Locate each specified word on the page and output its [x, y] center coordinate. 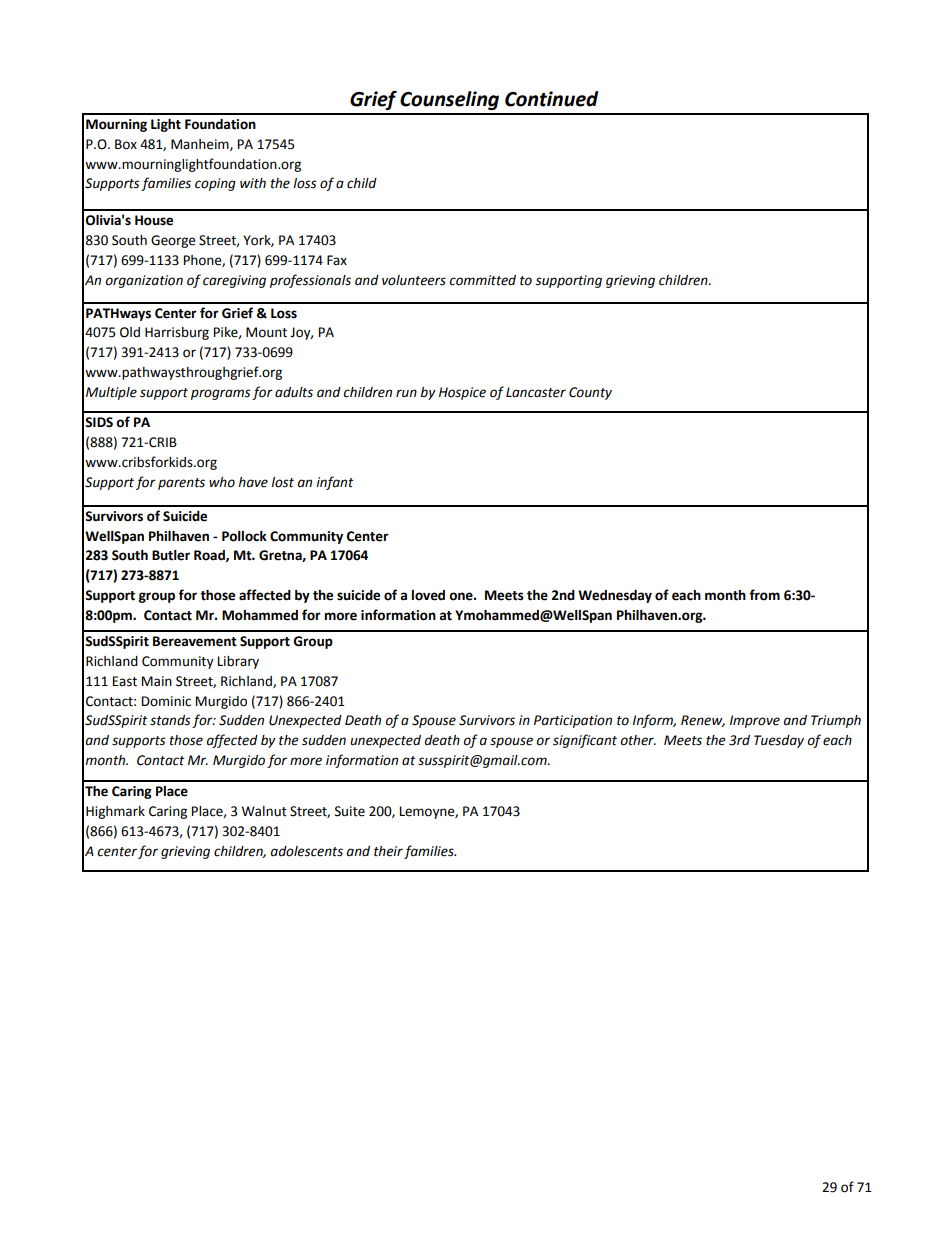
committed [482, 280]
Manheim [201, 145]
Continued [551, 99]
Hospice [462, 393]
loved [428, 595]
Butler [171, 555]
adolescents [307, 851]
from [764, 595]
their [388, 851]
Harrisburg [177, 333]
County [590, 393]
